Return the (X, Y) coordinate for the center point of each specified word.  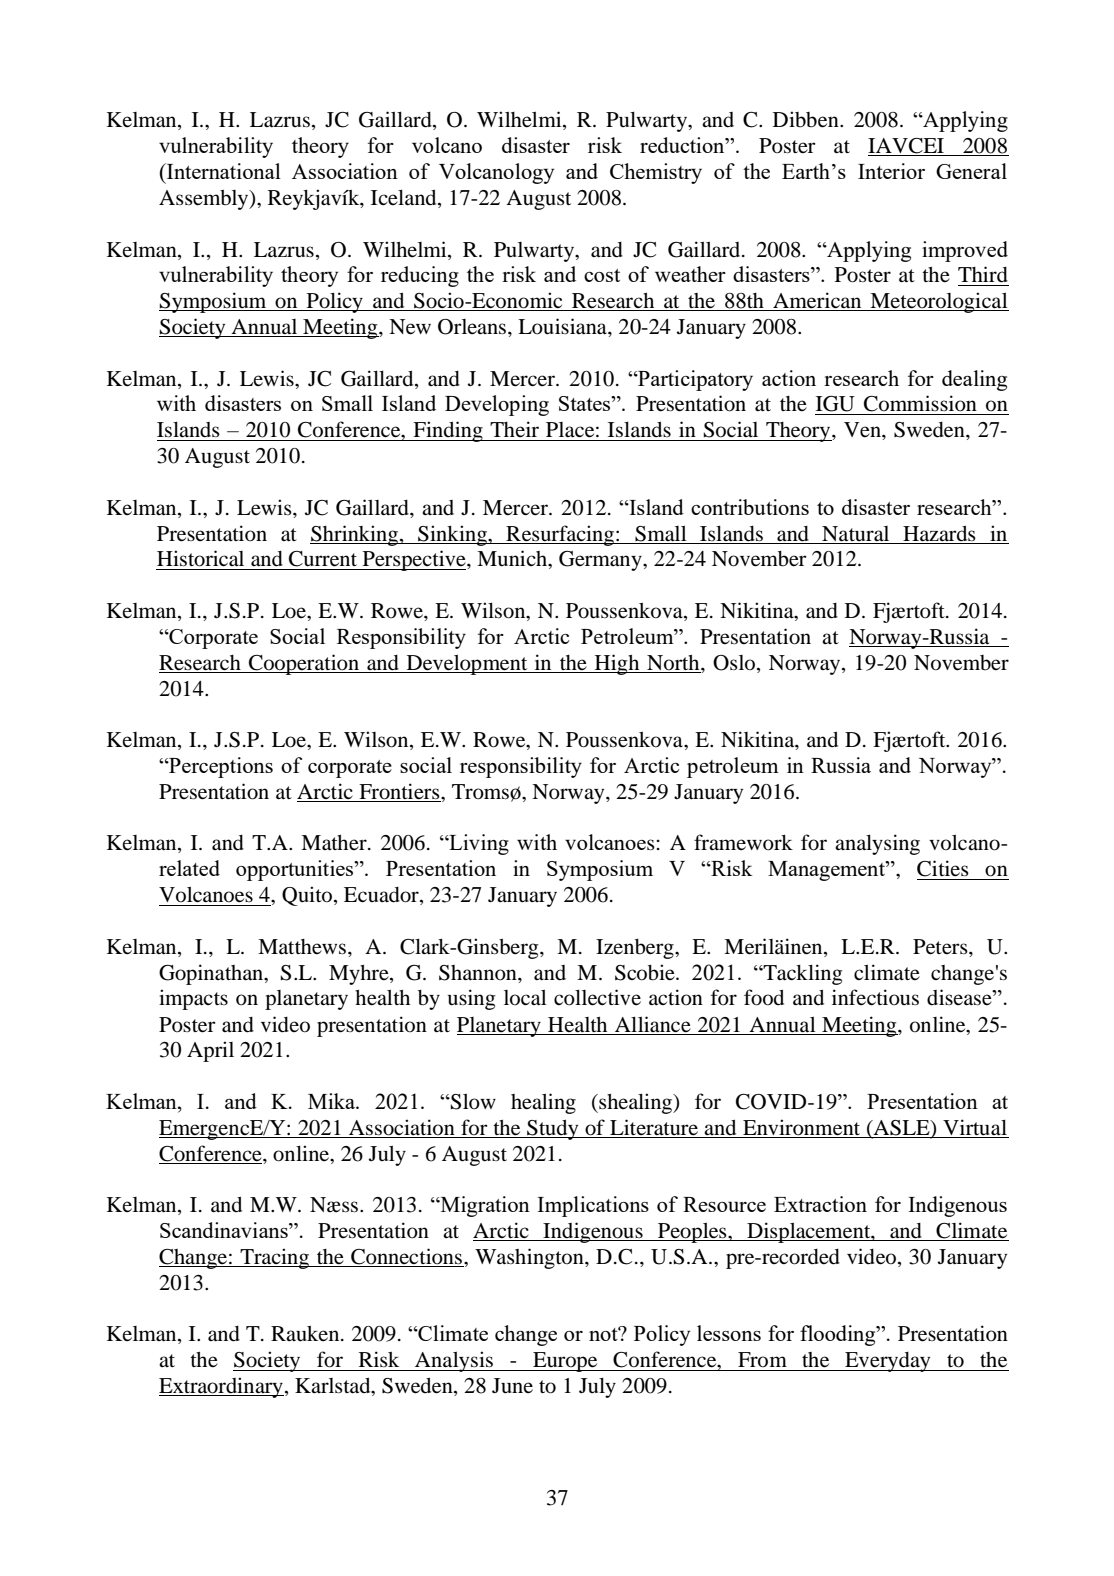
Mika (333, 1101)
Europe (565, 1362)
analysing (877, 844)
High (617, 664)
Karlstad (334, 1387)
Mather (335, 843)
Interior (891, 171)
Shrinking (355, 535)
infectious (875, 997)
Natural (855, 534)
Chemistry (656, 173)
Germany (601, 561)
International (223, 171)
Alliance (653, 1024)
